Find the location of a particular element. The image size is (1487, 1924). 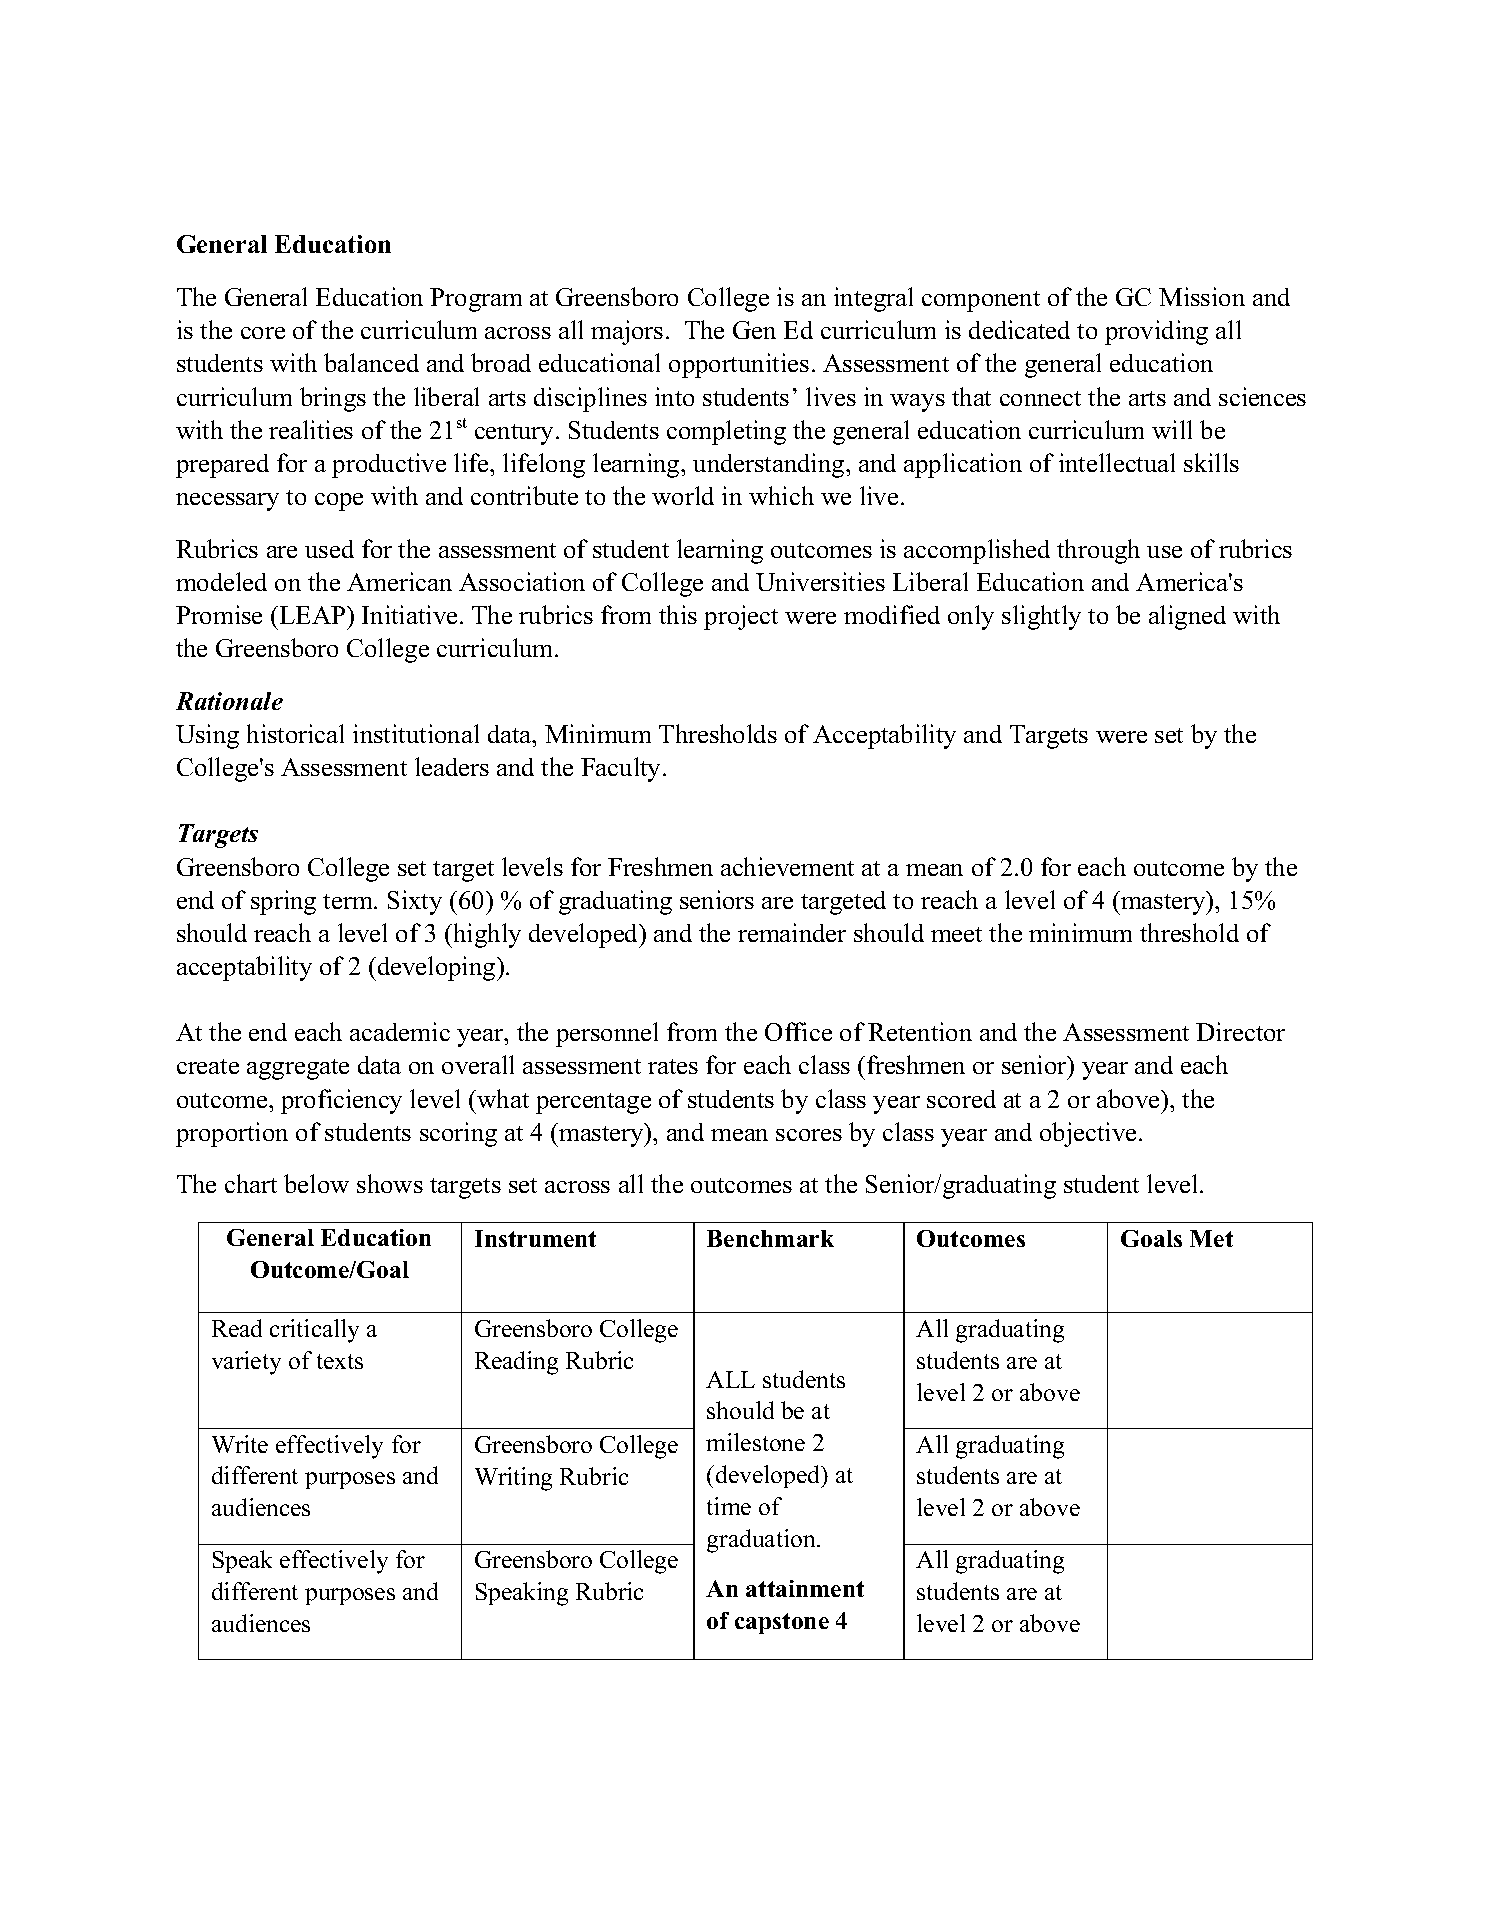

opportunities is located at coordinates (739, 365).
